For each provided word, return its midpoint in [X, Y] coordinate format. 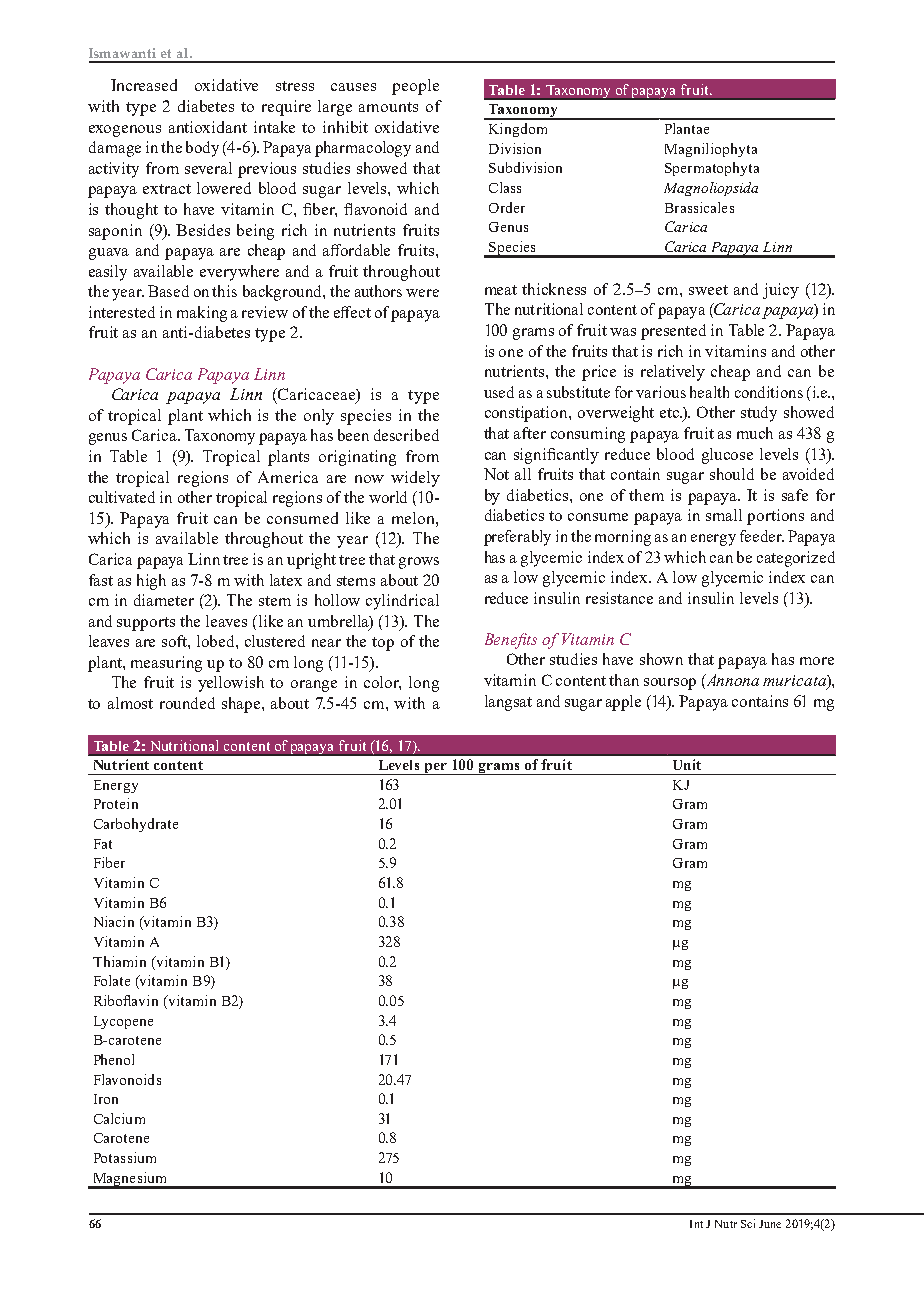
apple [623, 703]
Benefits [511, 641]
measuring [166, 664]
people [415, 87]
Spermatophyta [712, 169]
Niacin [114, 921]
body [202, 149]
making [202, 314]
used [499, 392]
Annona [731, 681]
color [382, 683]
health [709, 392]
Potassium [125, 1157]
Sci [748, 1223]
